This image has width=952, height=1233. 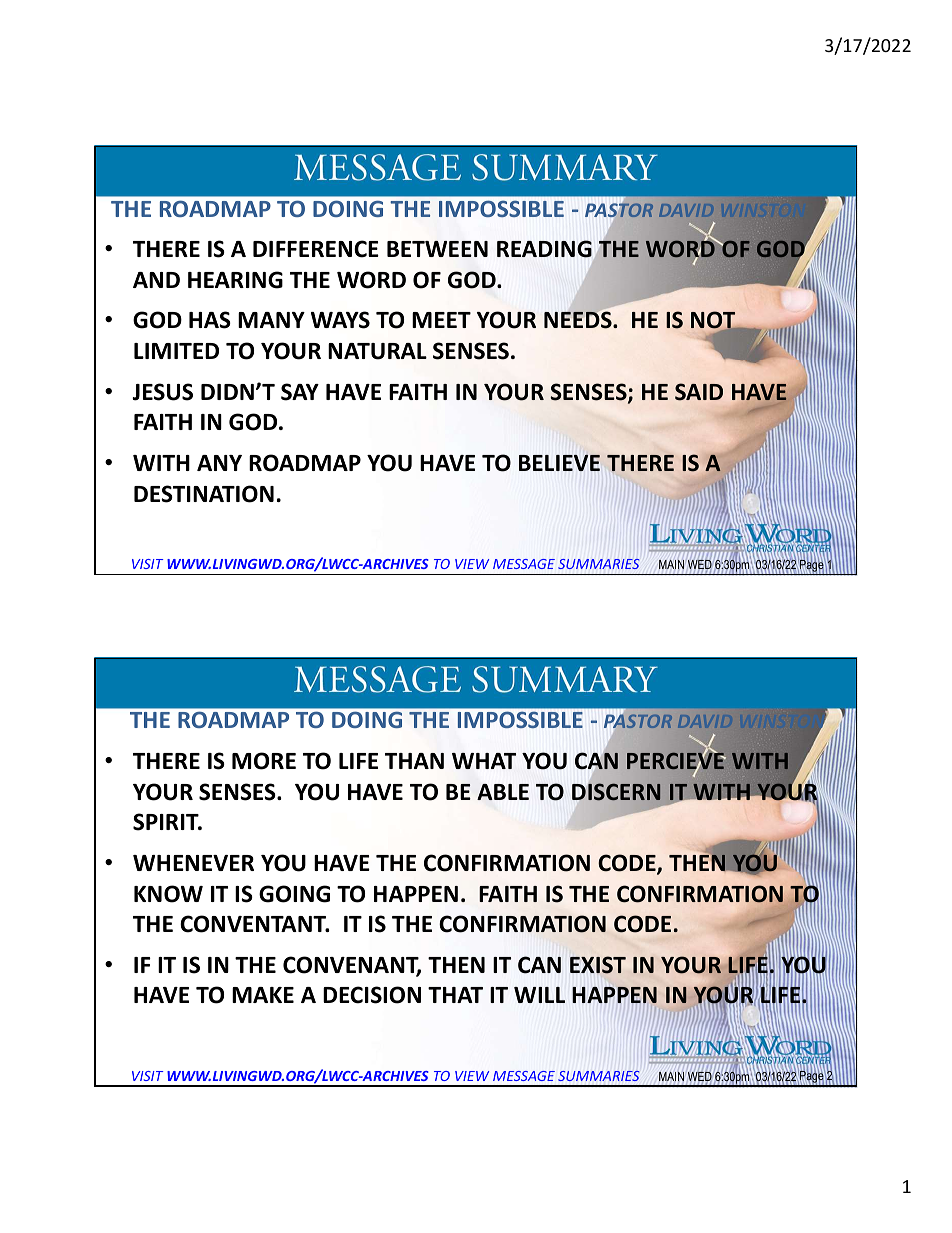 What do you see at coordinates (598, 965) in the image?
I see `EXIST` at bounding box center [598, 965].
